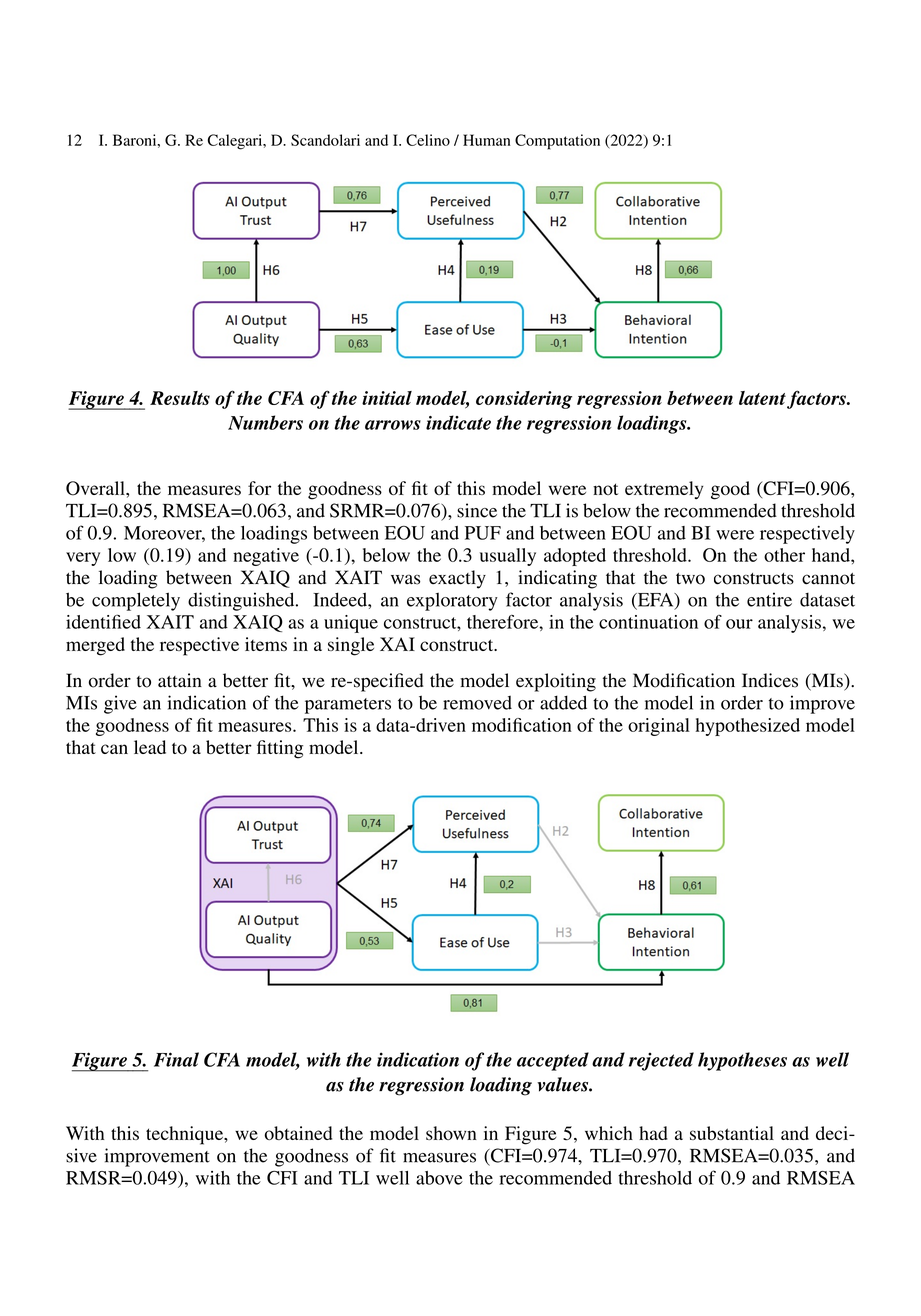 The height and width of the document is (1316, 921). What do you see at coordinates (664, 490) in the document?
I see `extremely` at bounding box center [664, 490].
